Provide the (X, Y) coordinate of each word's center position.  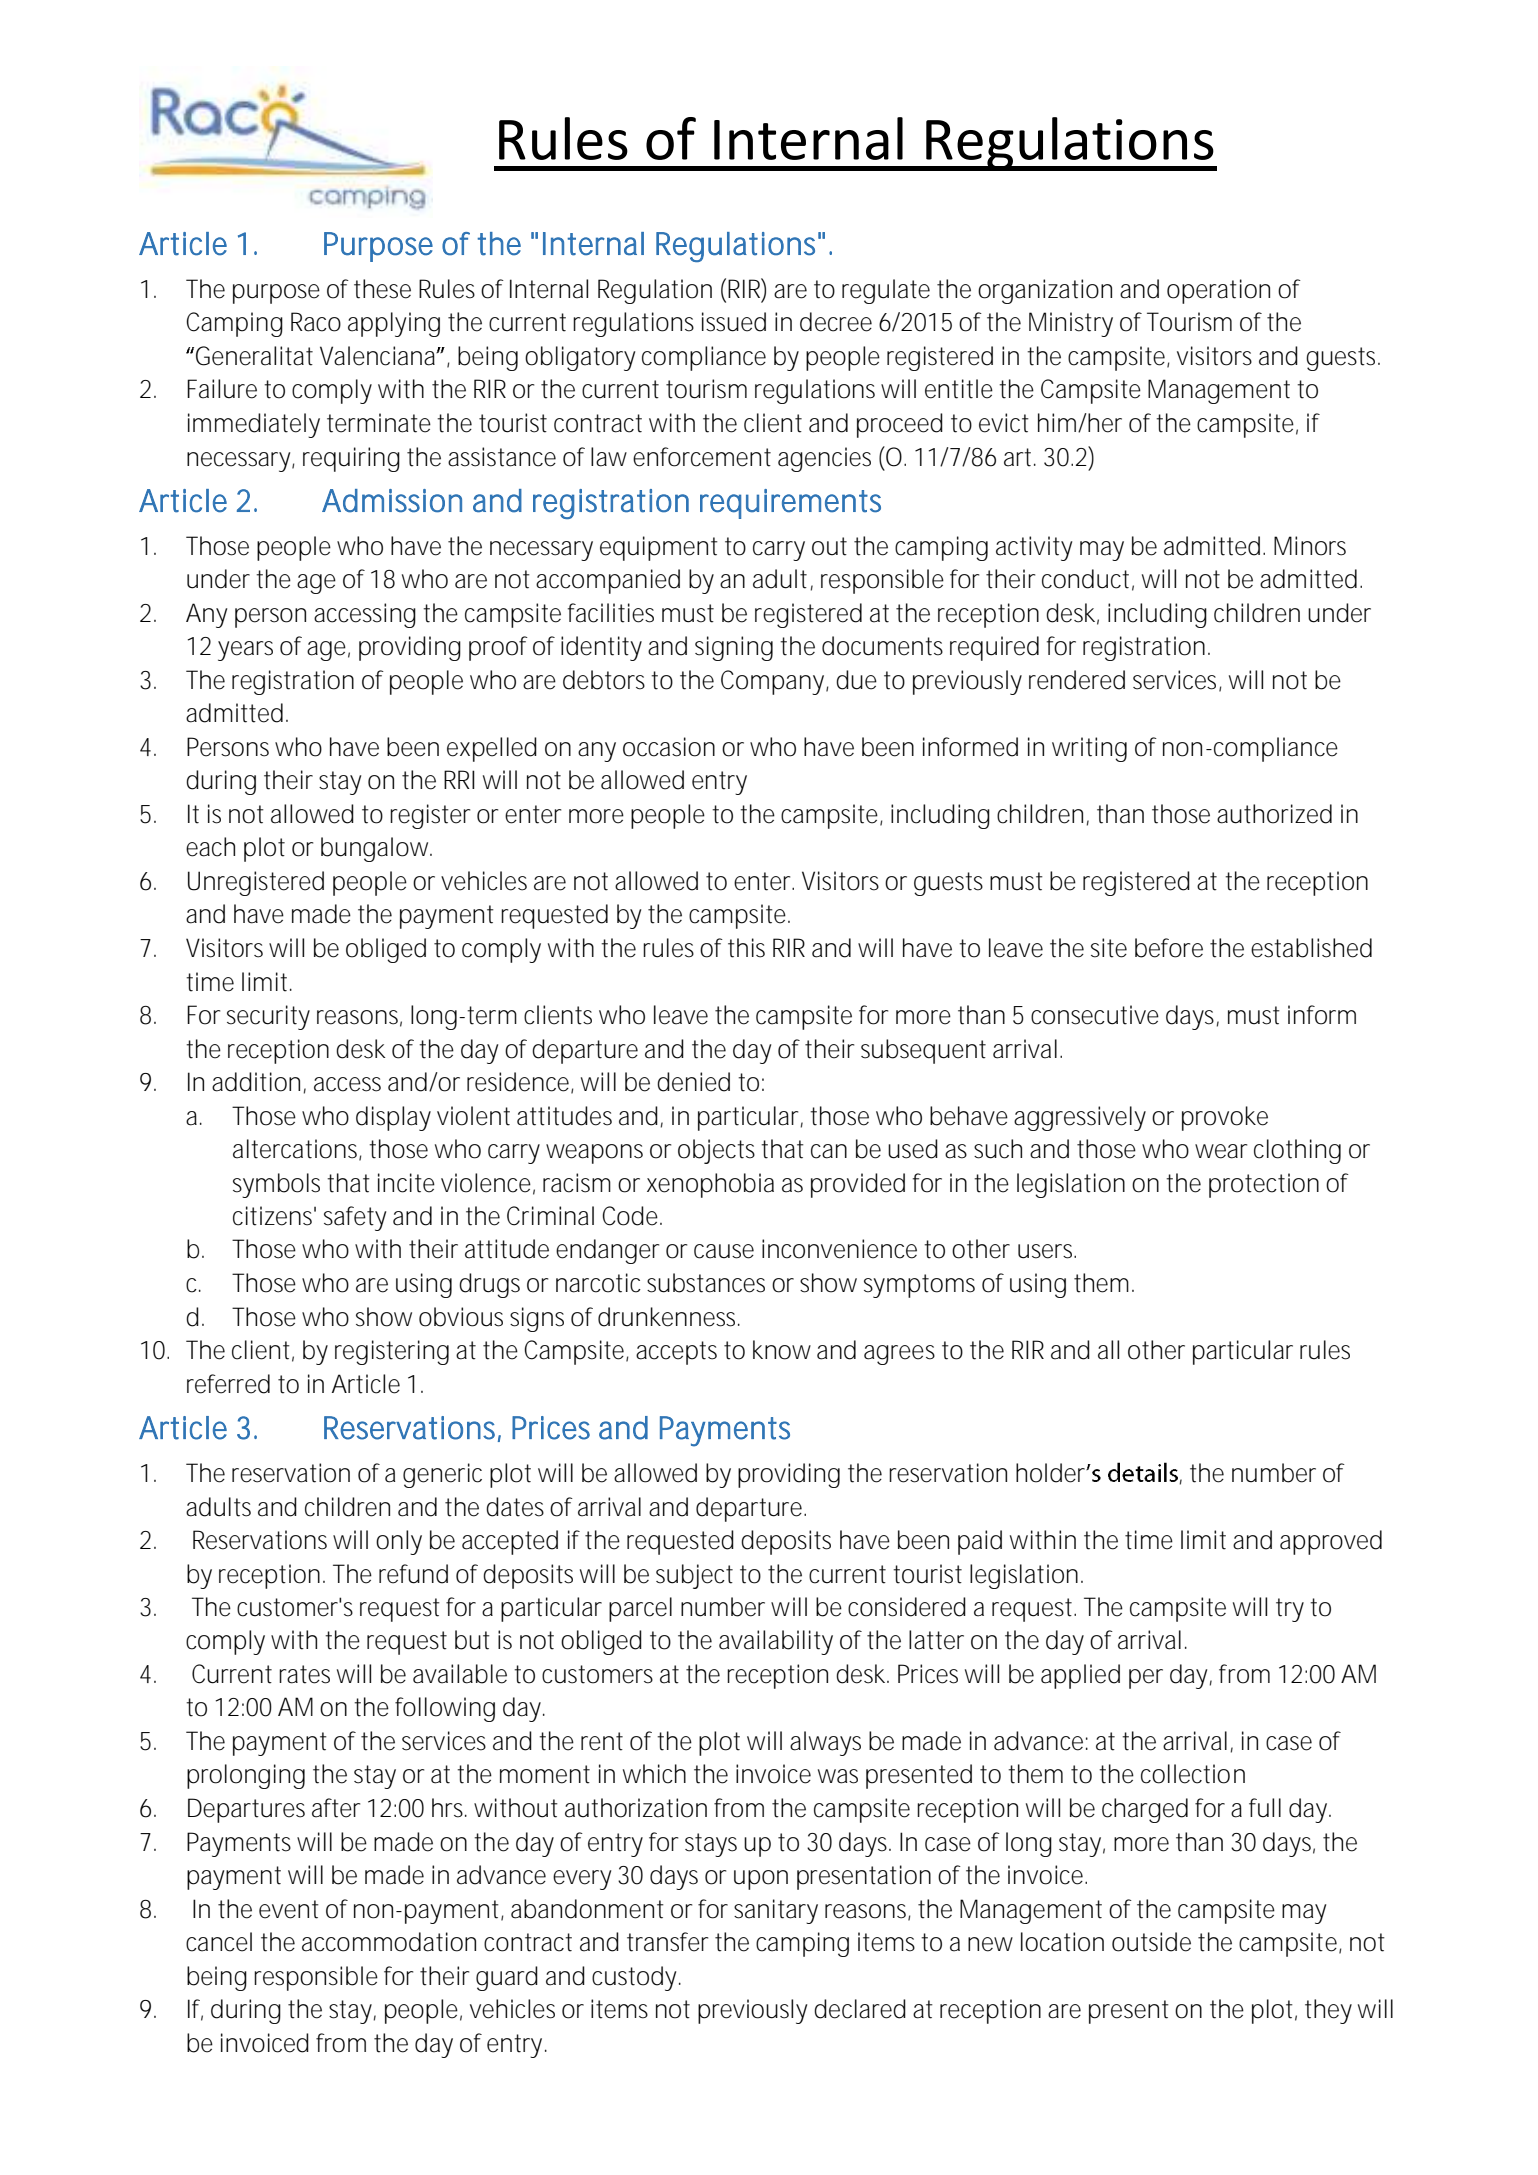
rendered (1077, 680)
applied (1080, 1676)
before (1169, 948)
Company (774, 682)
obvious (461, 1317)
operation (1218, 291)
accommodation (389, 1942)
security (268, 1017)
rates (304, 1674)
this (746, 948)
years (245, 651)
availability (776, 1642)
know (782, 1350)
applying (394, 324)
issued (734, 322)
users (1047, 1251)
